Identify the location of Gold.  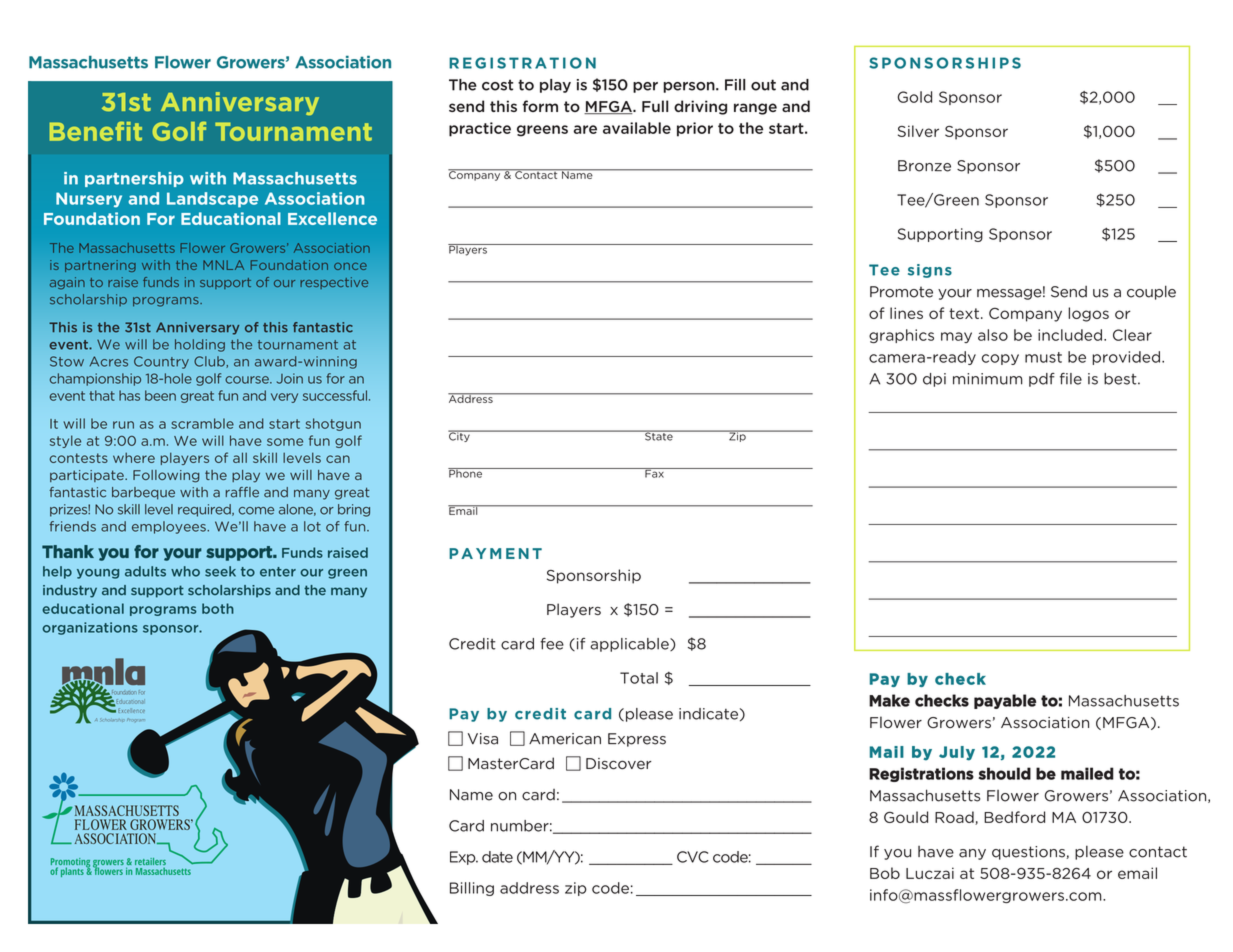
(915, 97).
